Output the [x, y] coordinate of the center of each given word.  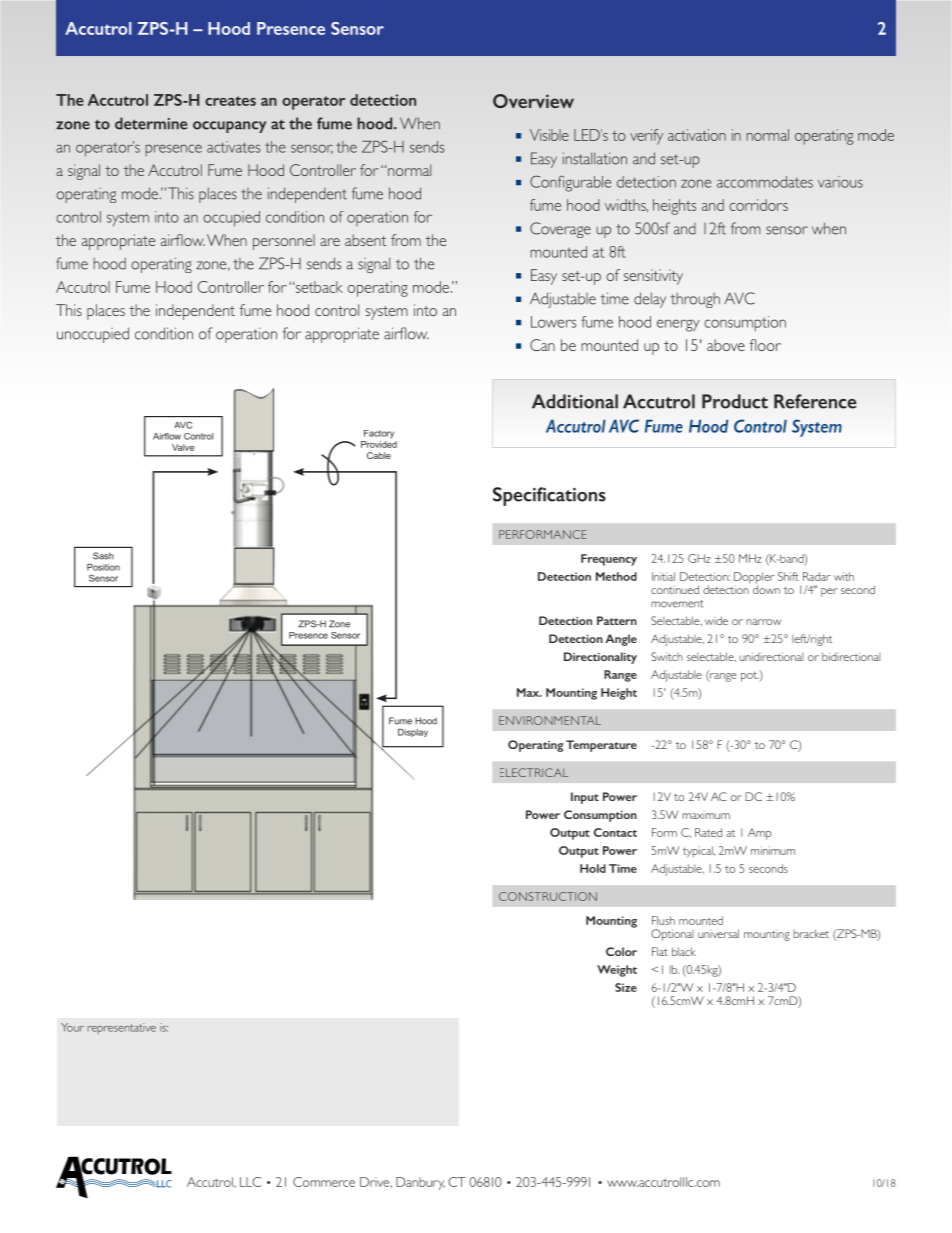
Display [413, 733]
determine [151, 123]
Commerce [324, 1182]
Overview [533, 101]
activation [697, 135]
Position [103, 567]
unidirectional [771, 656]
